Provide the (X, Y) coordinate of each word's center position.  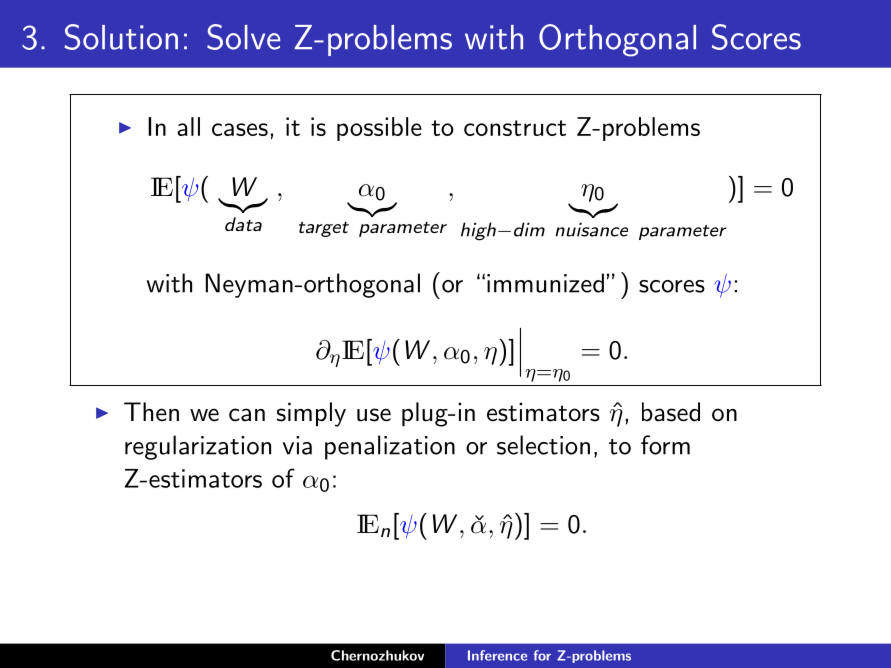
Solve (243, 37)
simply (311, 414)
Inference (497, 655)
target (324, 229)
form (665, 445)
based (671, 412)
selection (543, 445)
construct (515, 128)
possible (379, 129)
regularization (198, 447)
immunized (545, 283)
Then (151, 412)
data (243, 224)
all (188, 126)
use (374, 415)
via (297, 445)
